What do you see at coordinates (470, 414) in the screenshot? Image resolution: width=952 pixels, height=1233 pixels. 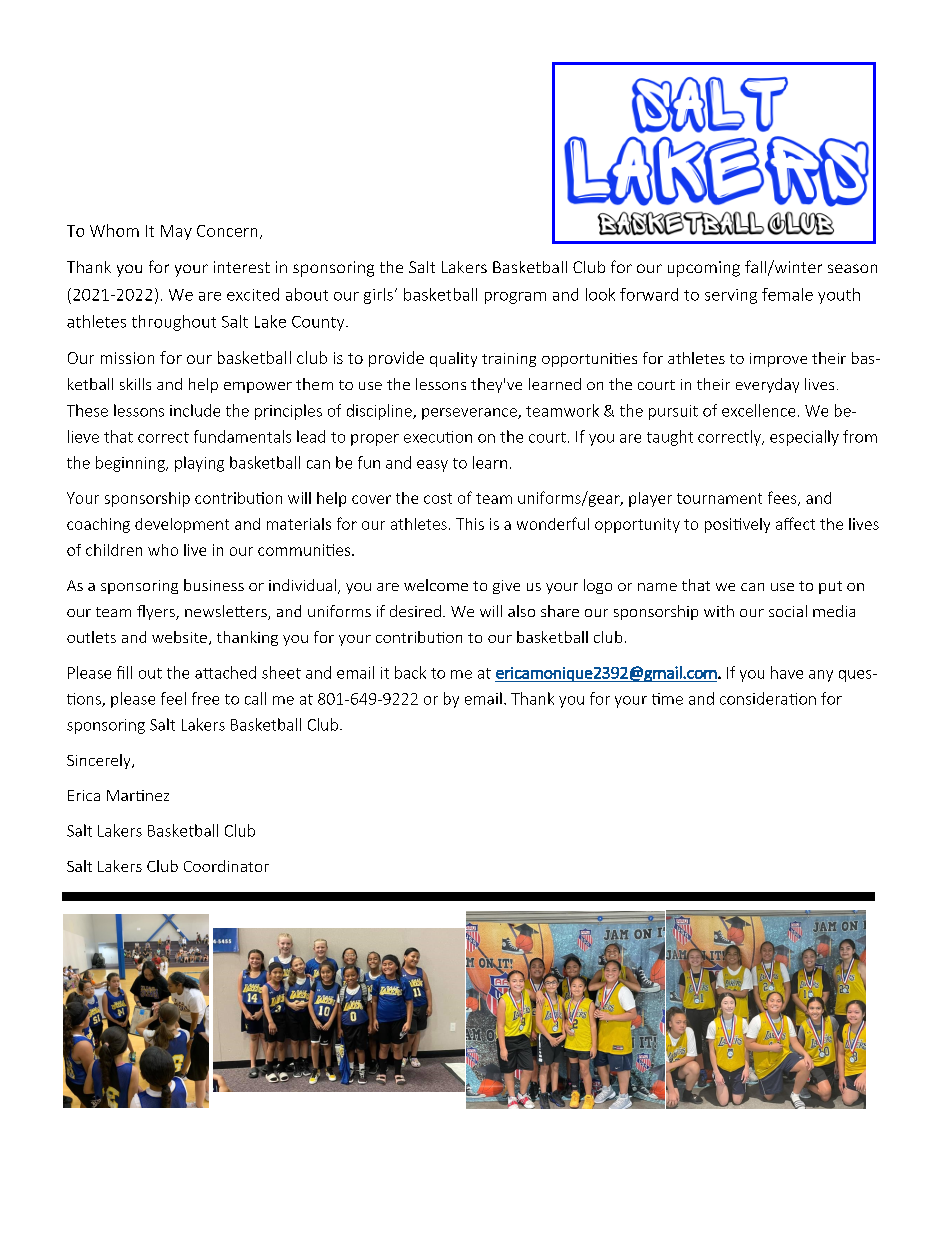 I see `perseverance` at bounding box center [470, 414].
